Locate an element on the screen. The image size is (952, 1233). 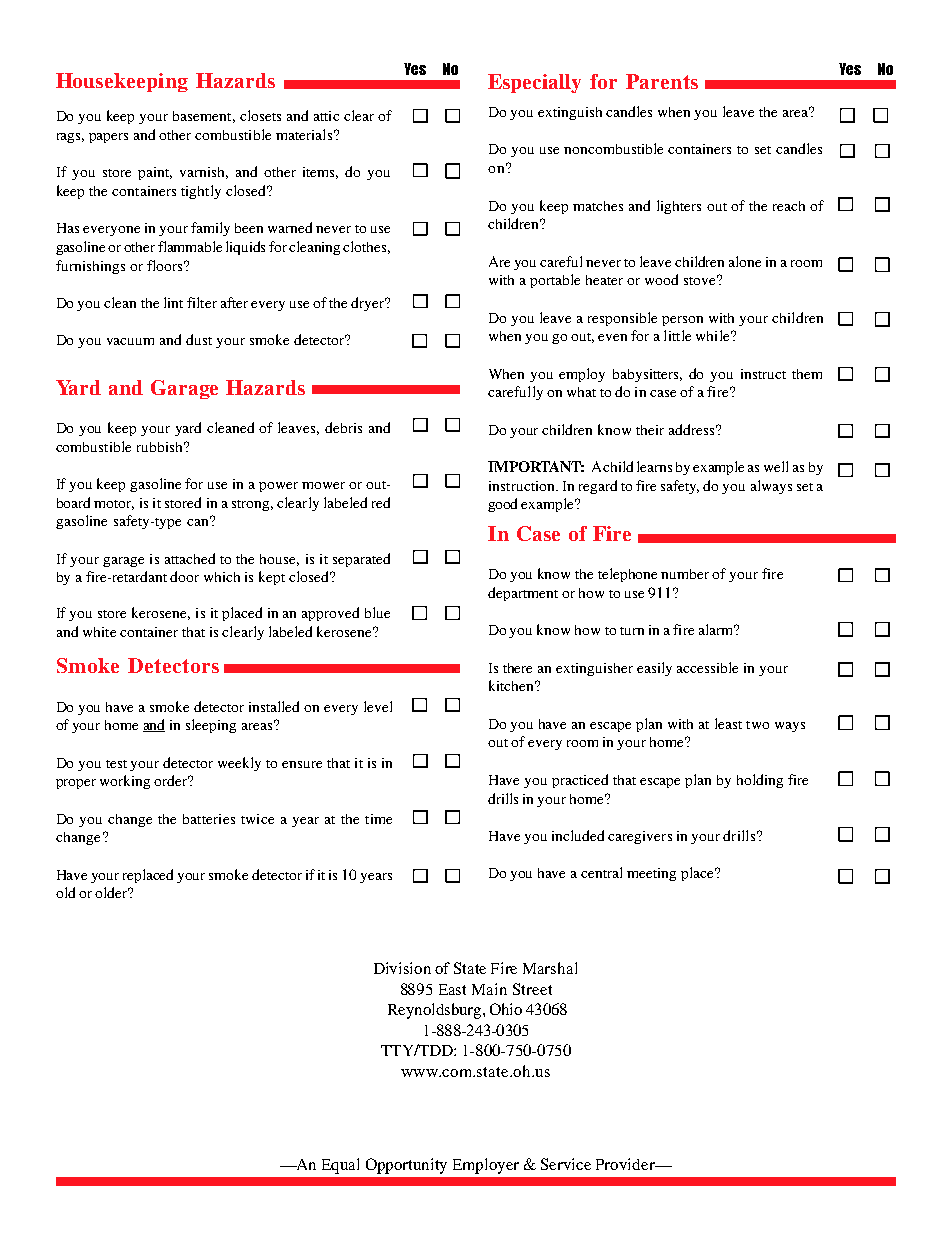
Opportunity is located at coordinates (406, 1166).
